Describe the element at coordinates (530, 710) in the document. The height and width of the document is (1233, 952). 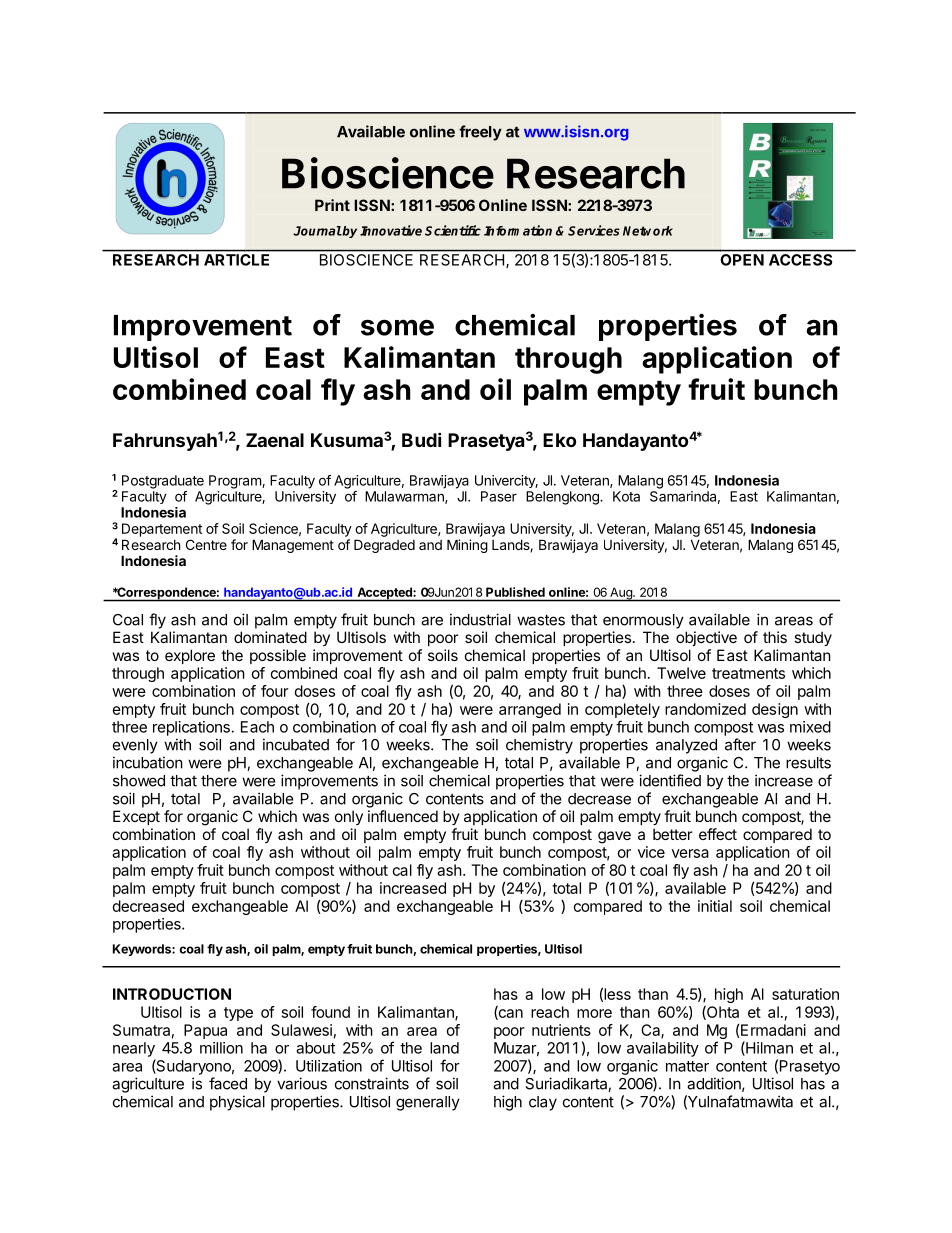
I see `arranged` at that location.
